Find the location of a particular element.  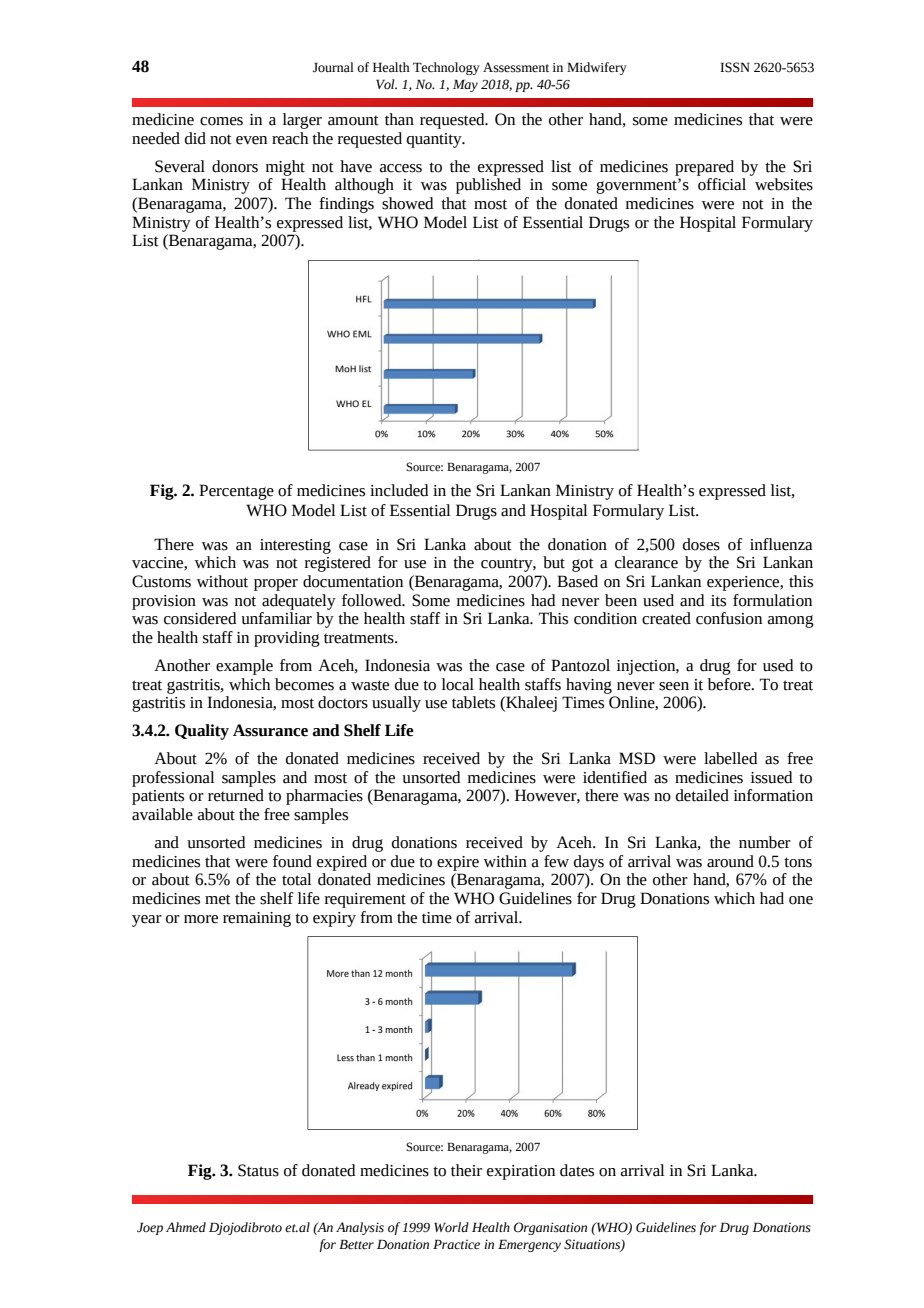

doses is located at coordinates (701, 544).
